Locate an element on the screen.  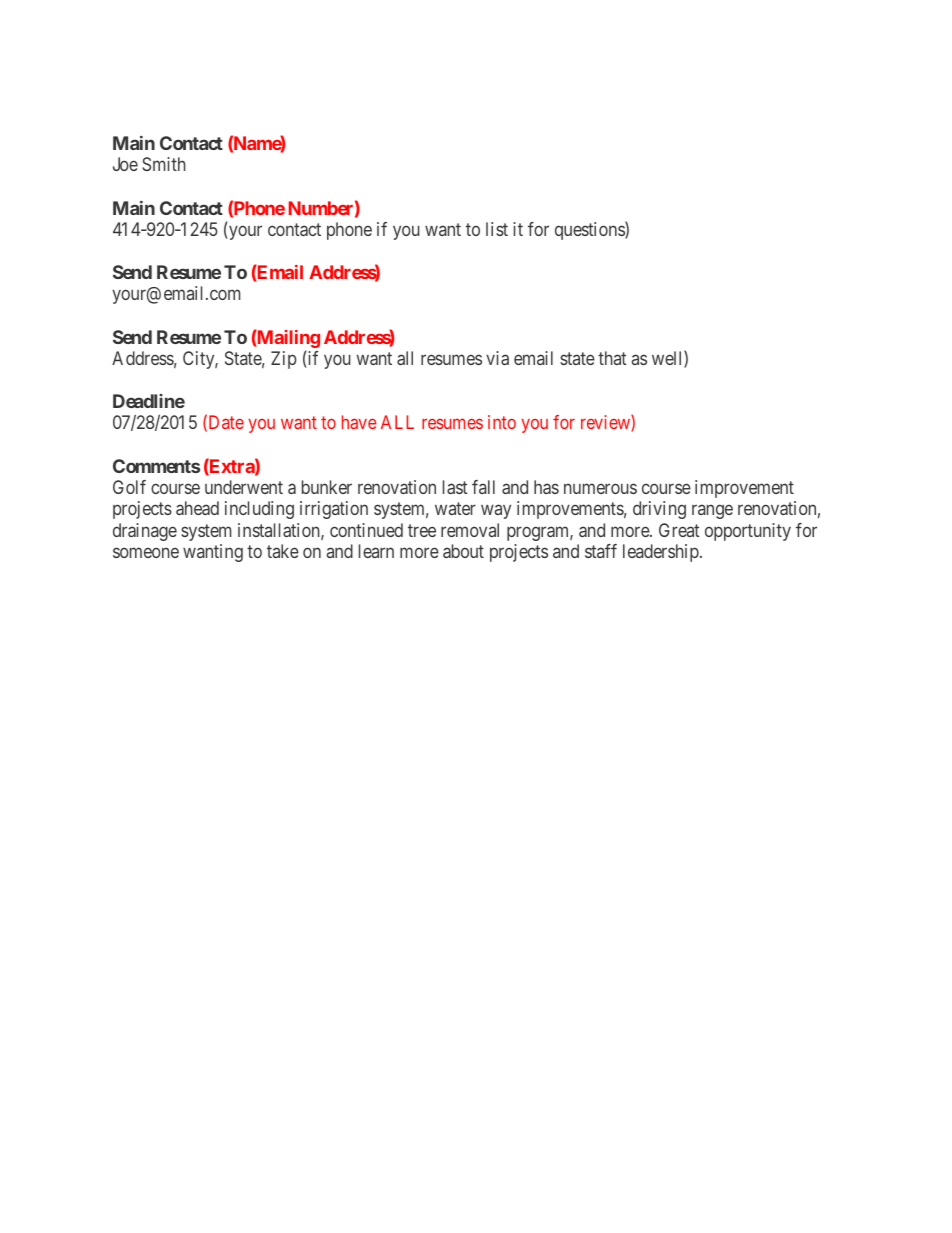
tree is located at coordinates (422, 530).
